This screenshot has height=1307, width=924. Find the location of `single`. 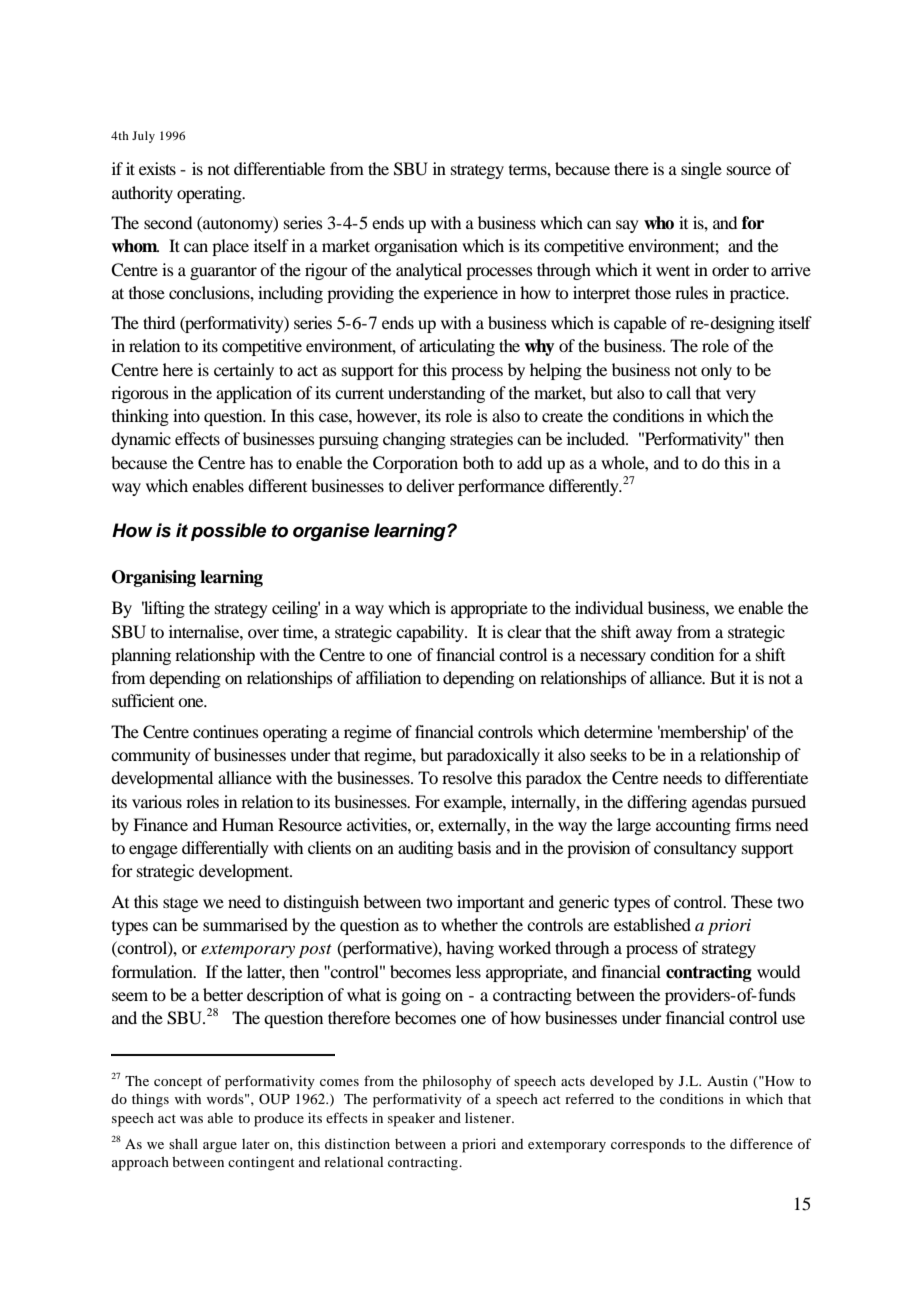

single is located at coordinates (701, 170).
